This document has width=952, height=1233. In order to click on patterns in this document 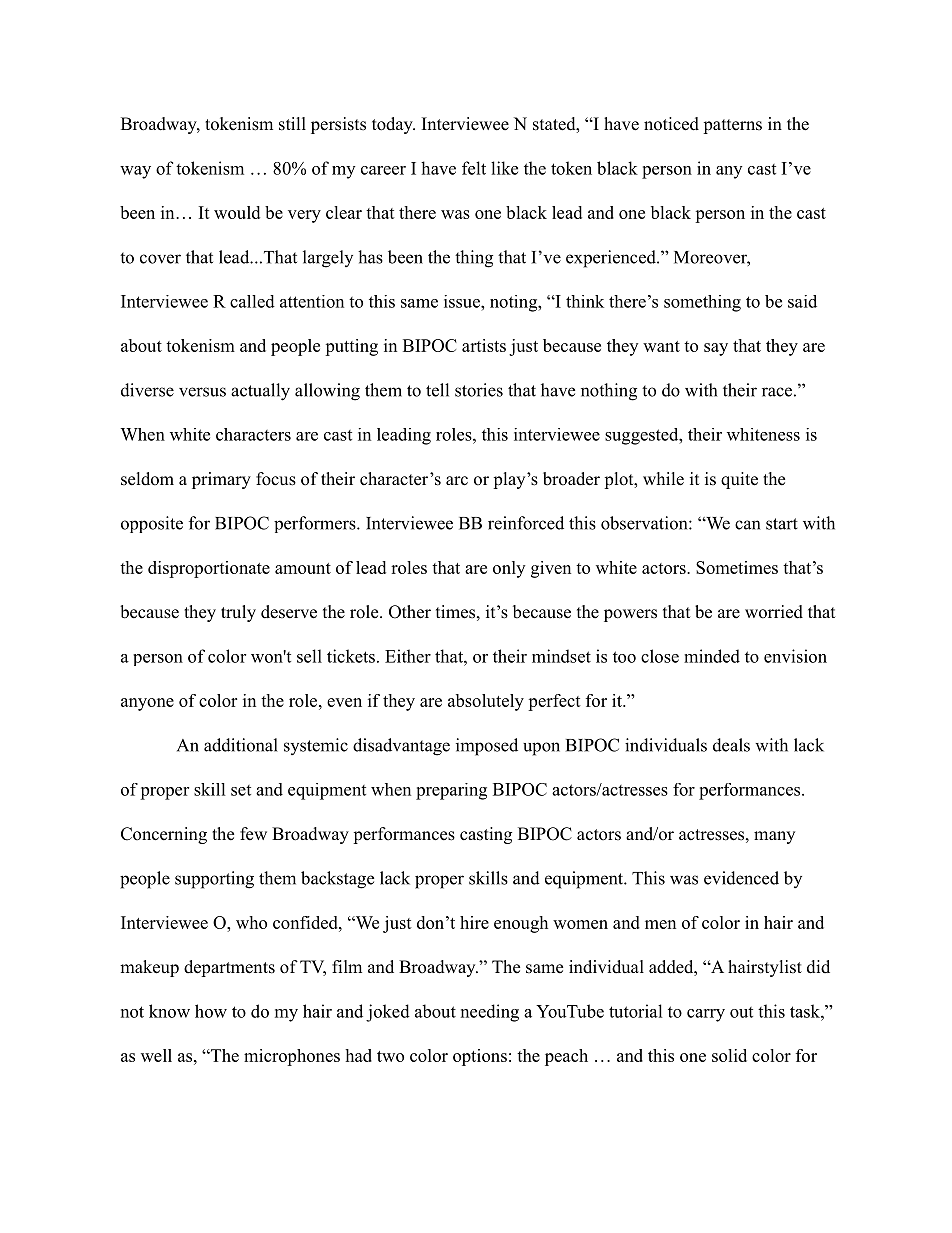, I will do `click(732, 126)`.
